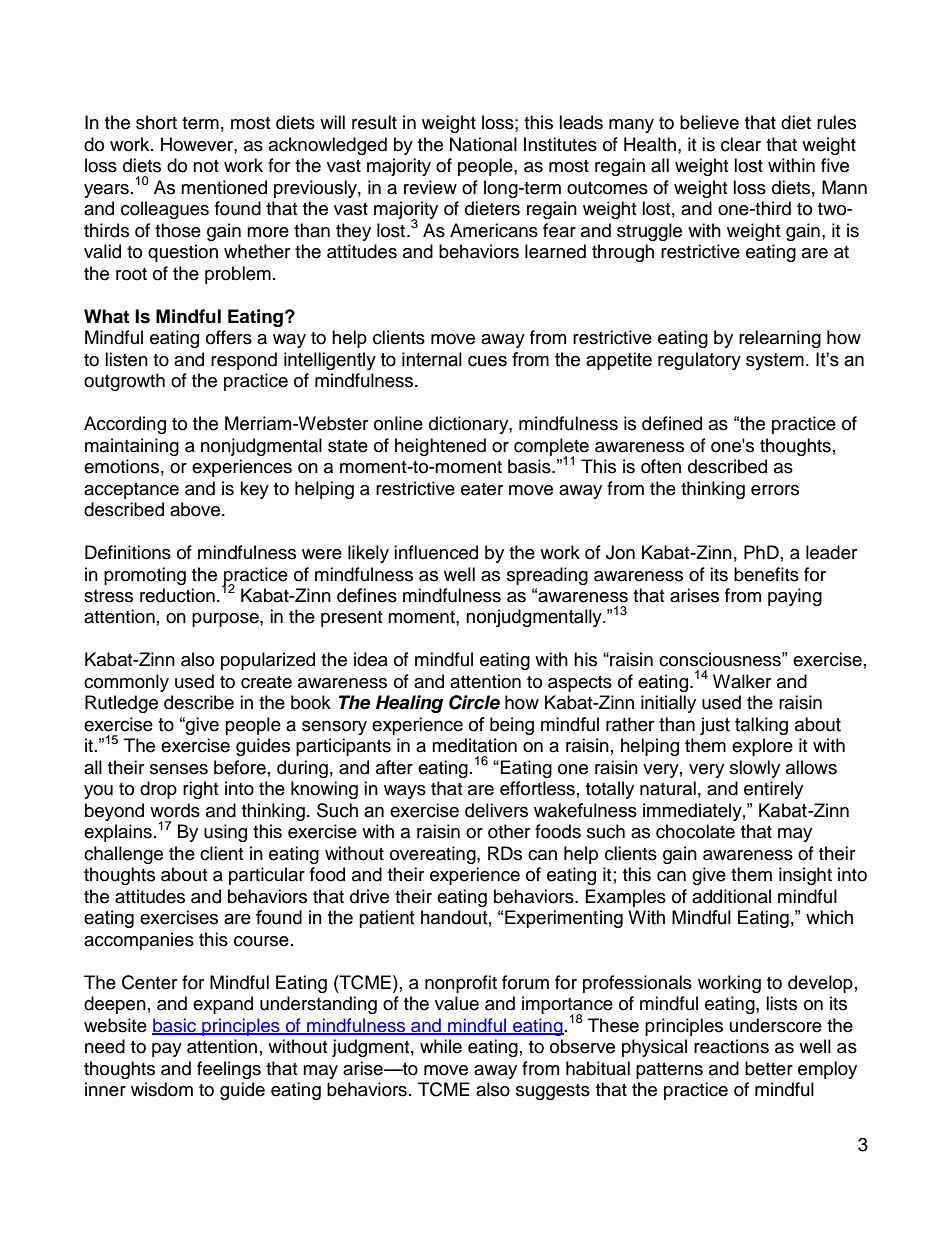  What do you see at coordinates (487, 361) in the image?
I see `cues` at bounding box center [487, 361].
